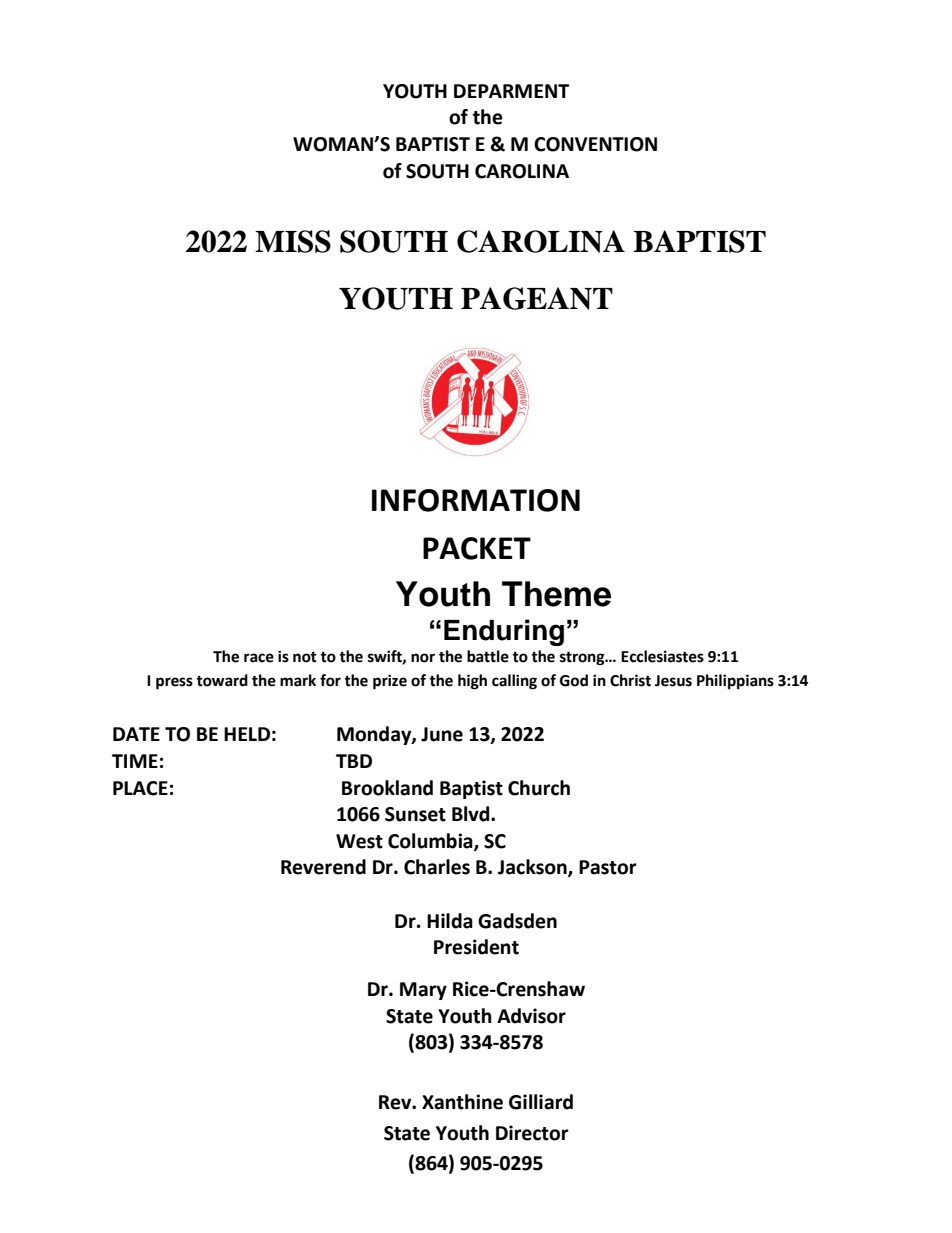 The image size is (952, 1233). What do you see at coordinates (293, 241) in the screenshot?
I see `MISS` at bounding box center [293, 241].
